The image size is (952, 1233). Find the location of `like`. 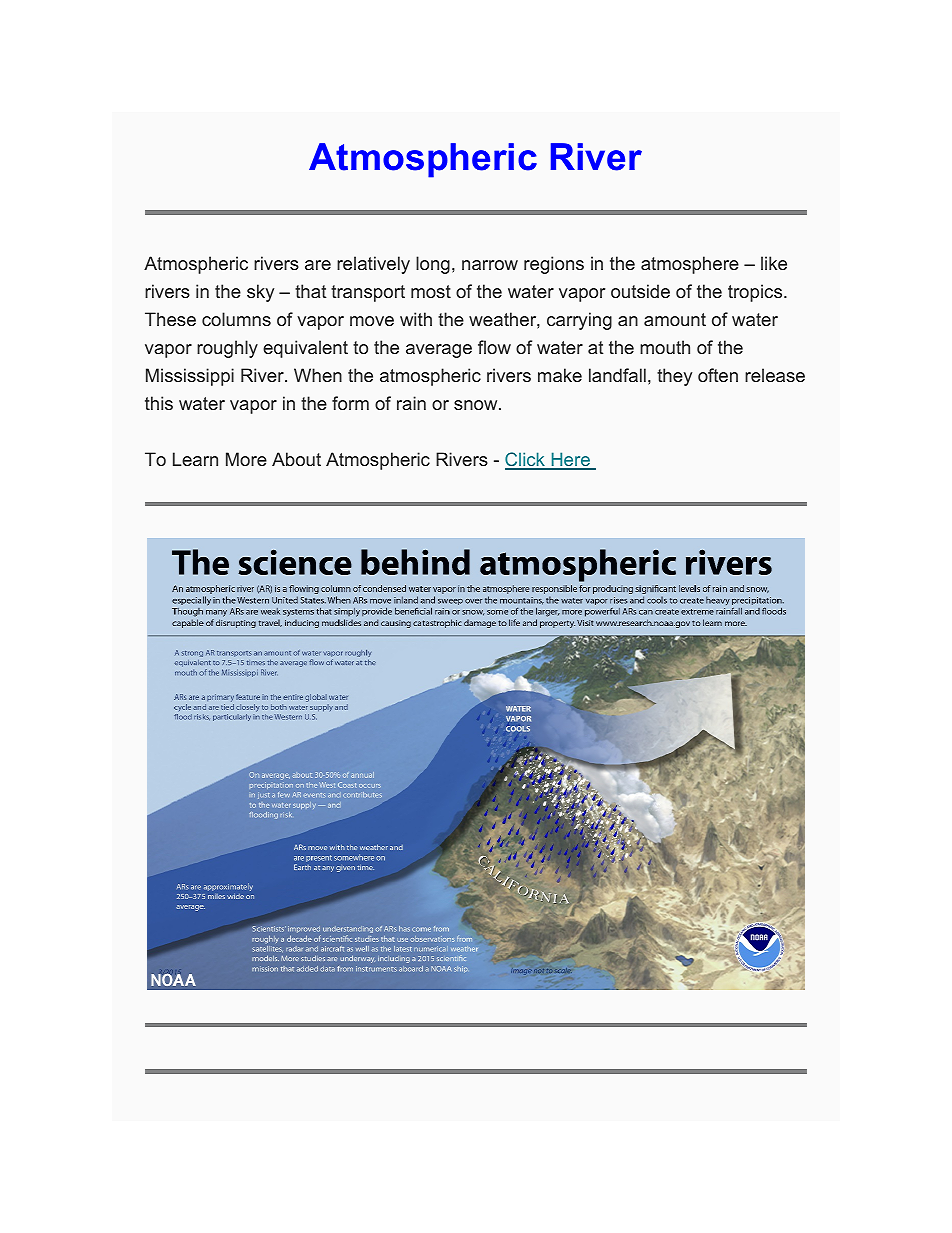

like is located at coordinates (774, 263).
